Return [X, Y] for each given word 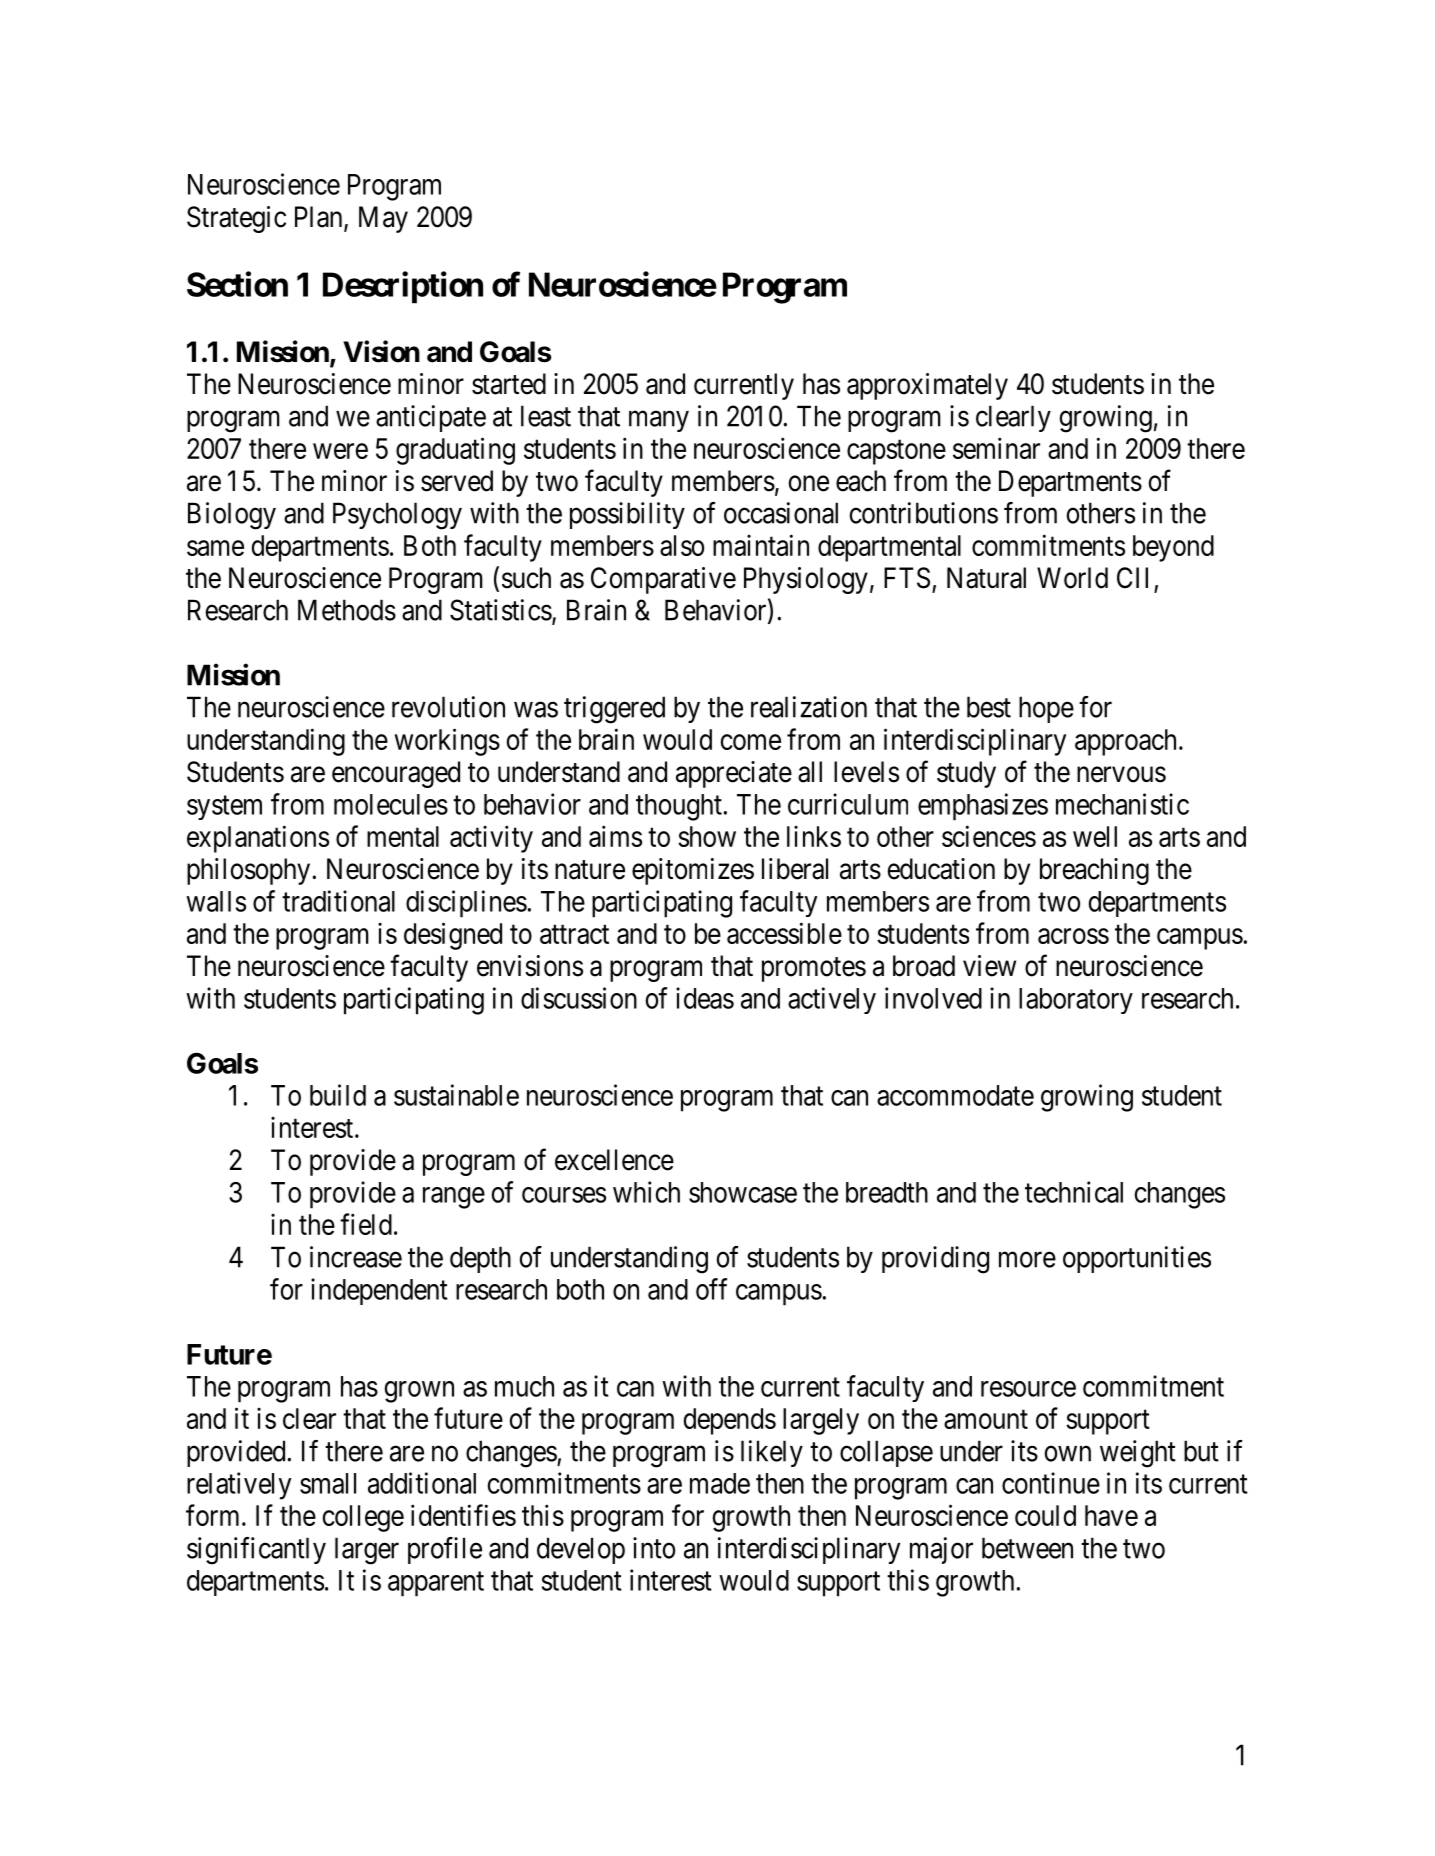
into [654, 1548]
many [659, 421]
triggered [614, 710]
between [1027, 1548]
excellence [614, 1160]
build [338, 1095]
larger [367, 1551]
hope [1046, 709]
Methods [347, 610]
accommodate [955, 1095]
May [383, 219]
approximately [927, 386]
